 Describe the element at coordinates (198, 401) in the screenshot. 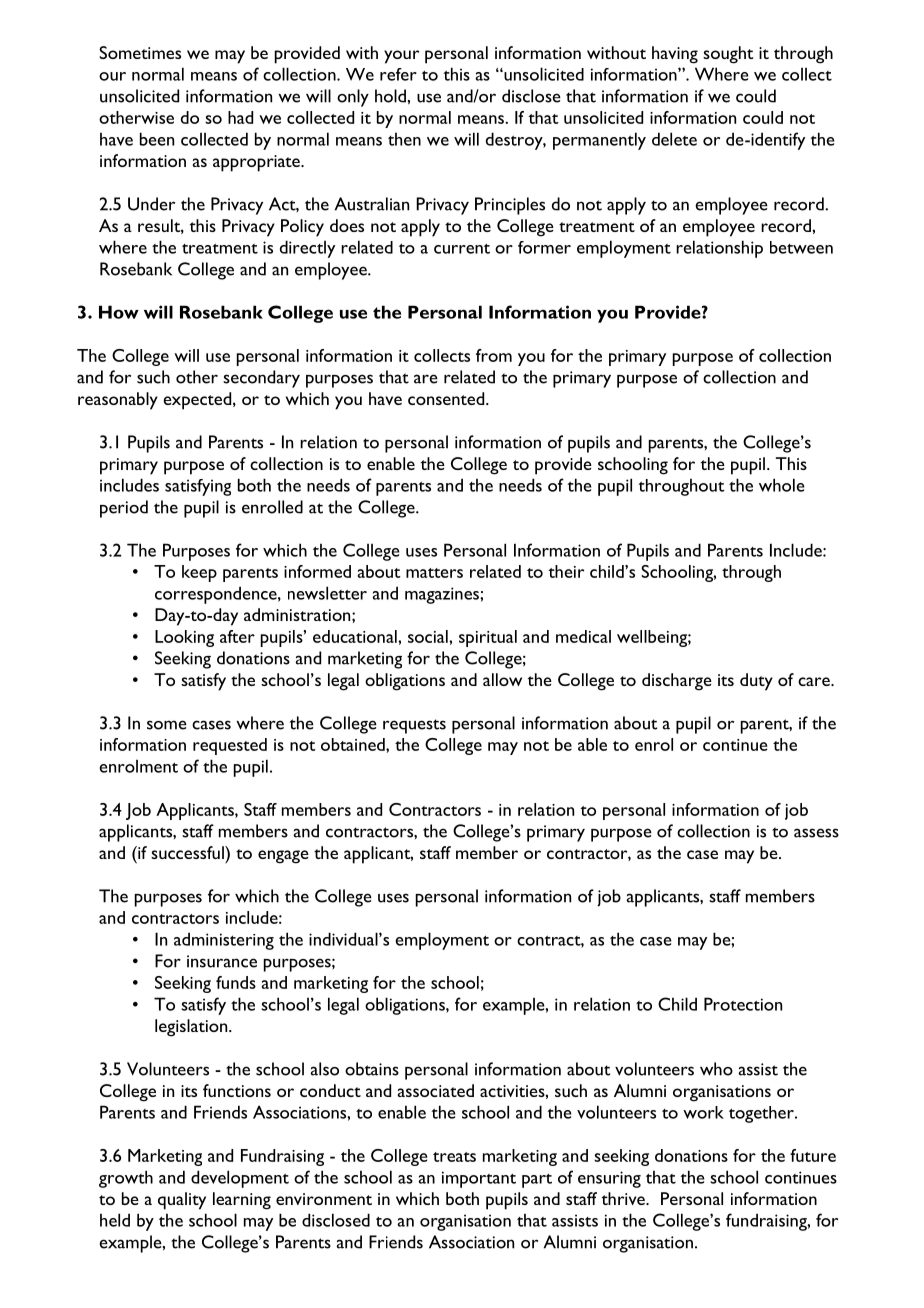

I see `expected` at that location.
